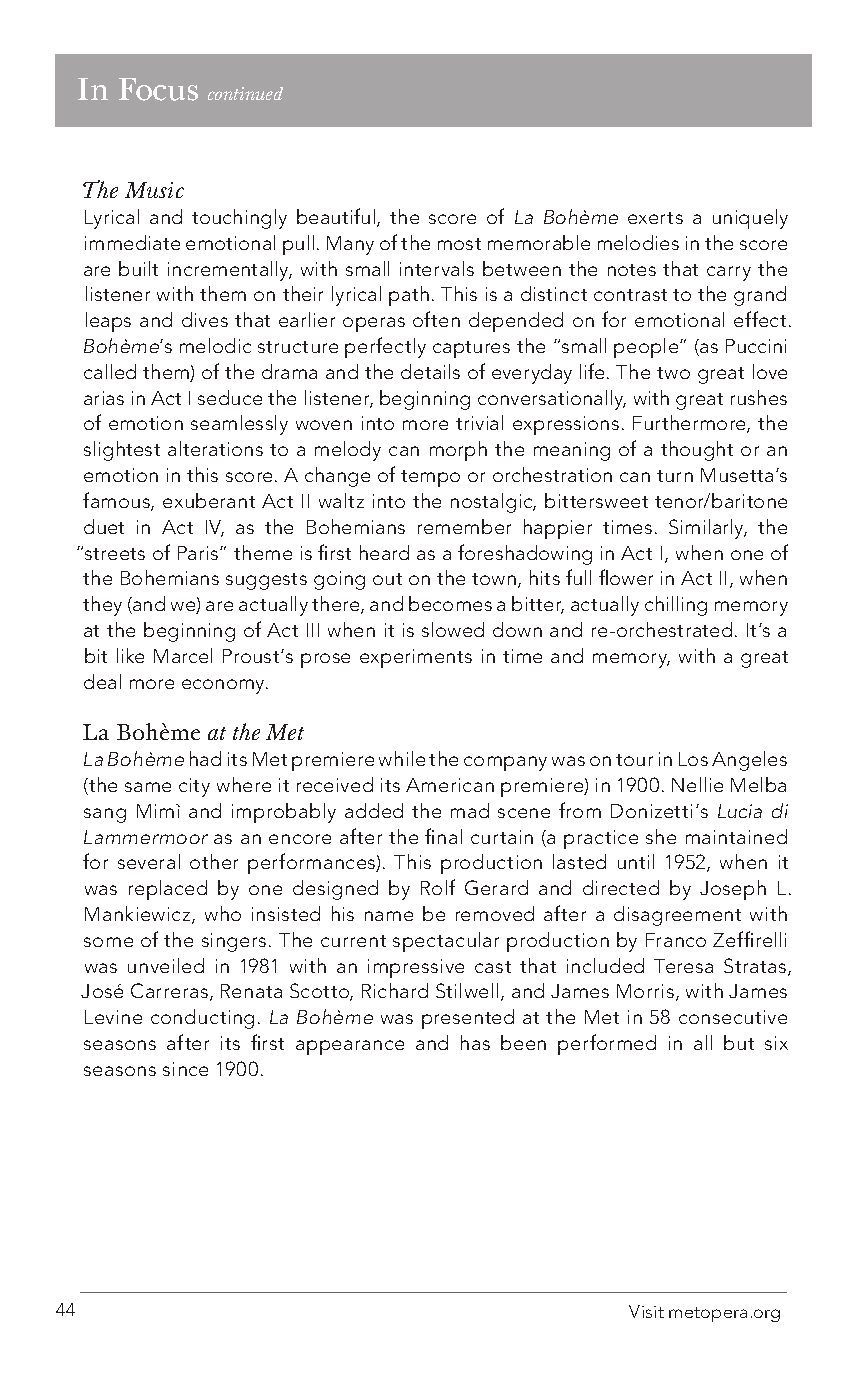 The width and height of the document is (868, 1374). What do you see at coordinates (443, 836) in the document?
I see `final` at bounding box center [443, 836].
